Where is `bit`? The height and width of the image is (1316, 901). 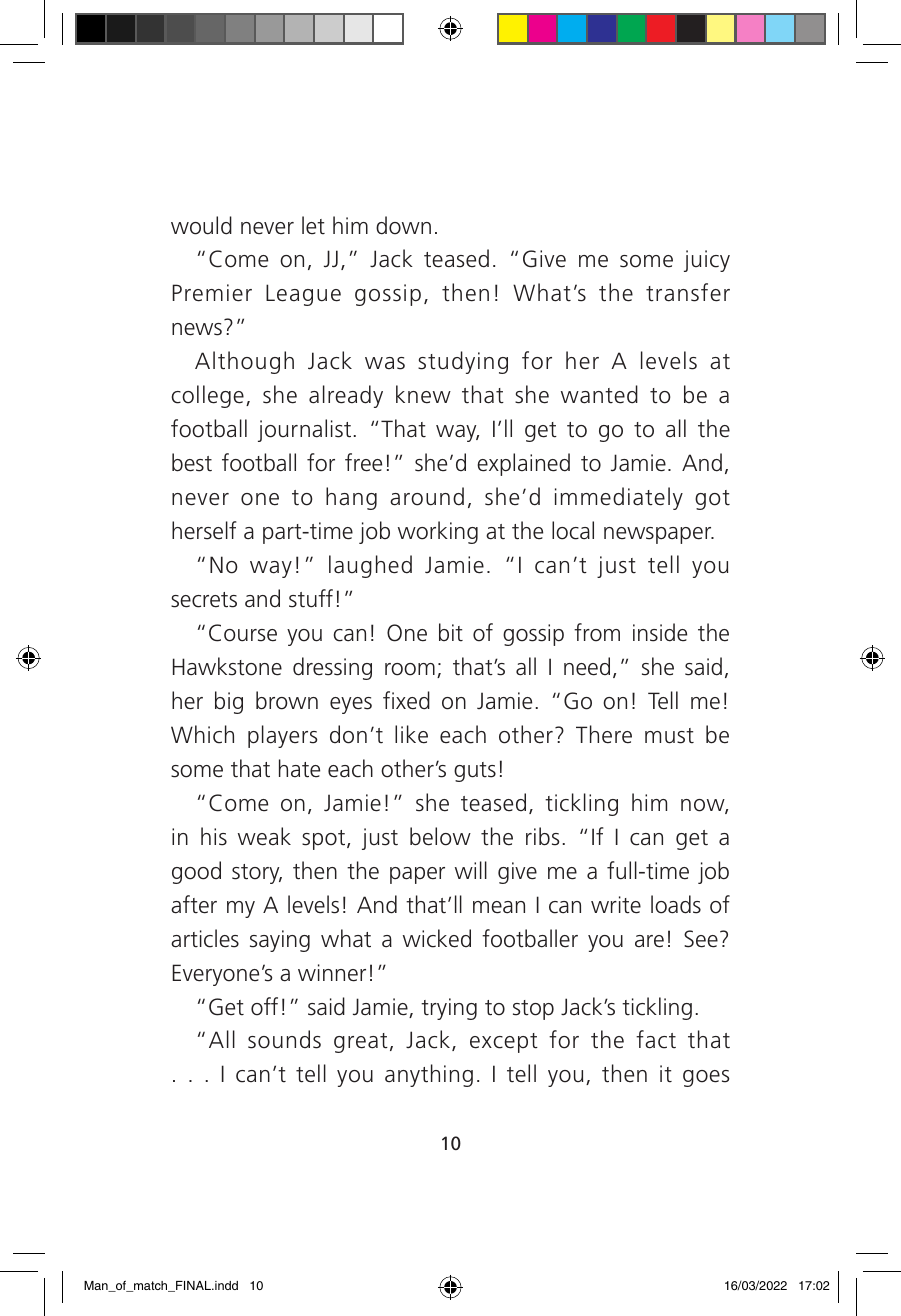
bit is located at coordinates (451, 632).
